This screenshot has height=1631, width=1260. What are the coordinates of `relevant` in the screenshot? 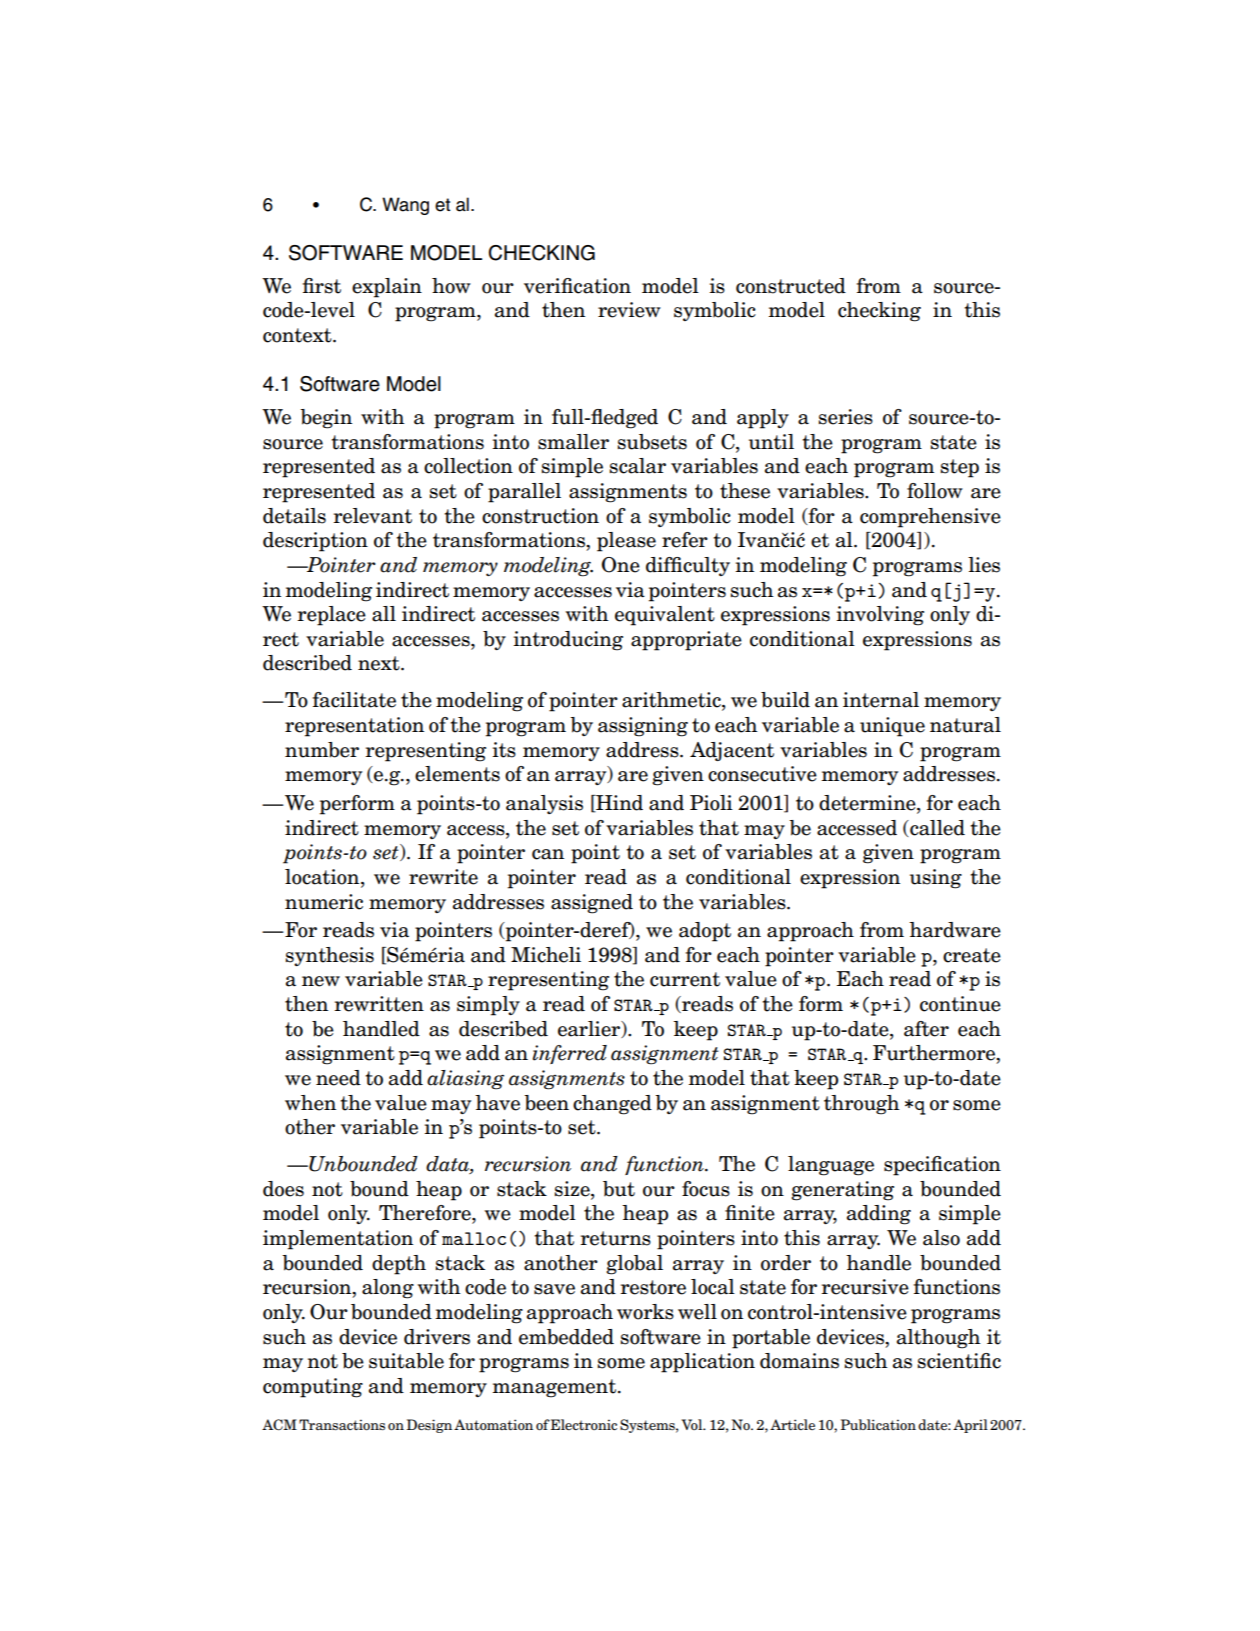 It's located at (372, 516).
